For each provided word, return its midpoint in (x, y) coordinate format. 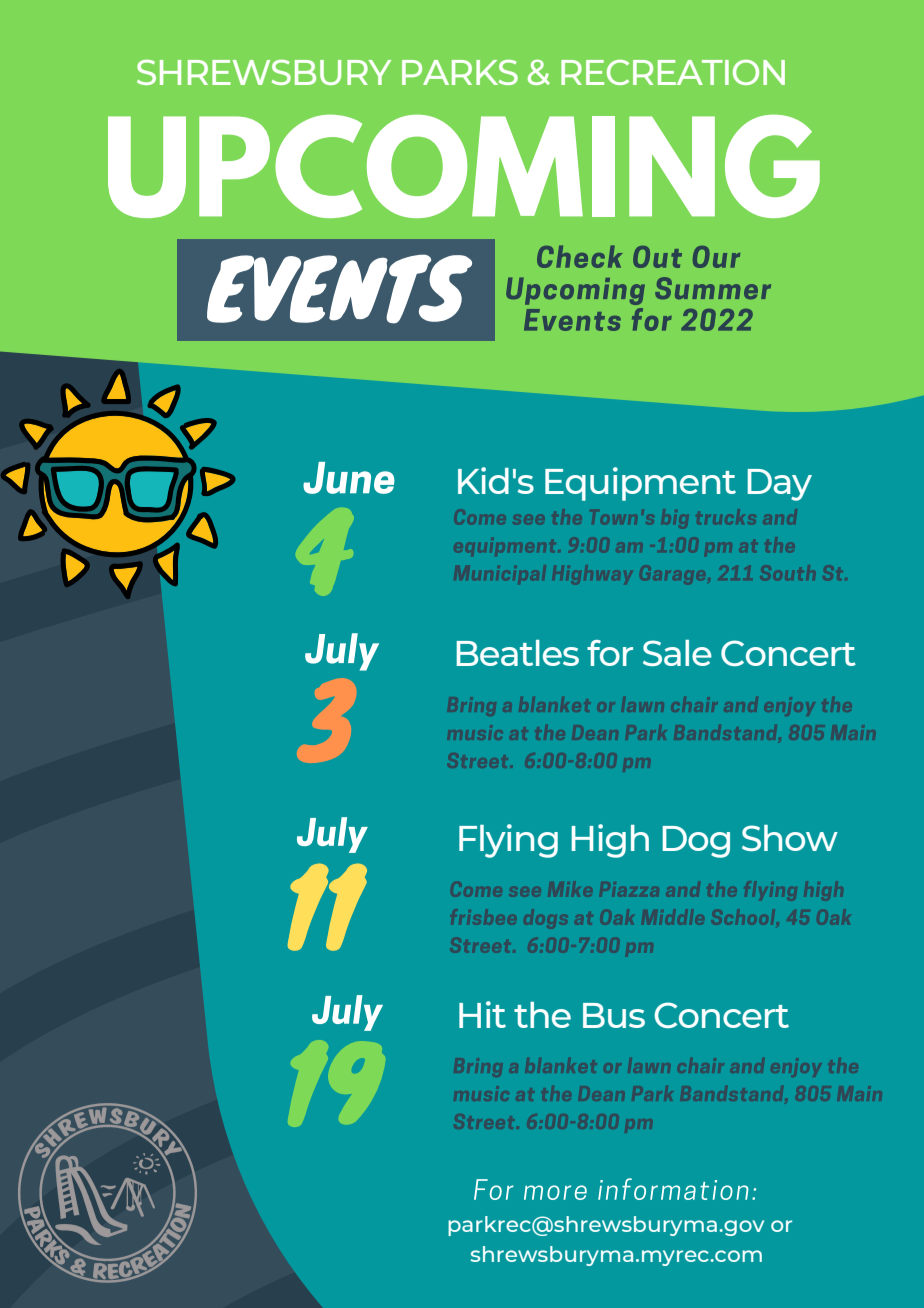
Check (580, 256)
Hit (482, 1014)
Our (716, 257)
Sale (677, 653)
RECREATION (673, 72)
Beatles (518, 653)
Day (780, 485)
